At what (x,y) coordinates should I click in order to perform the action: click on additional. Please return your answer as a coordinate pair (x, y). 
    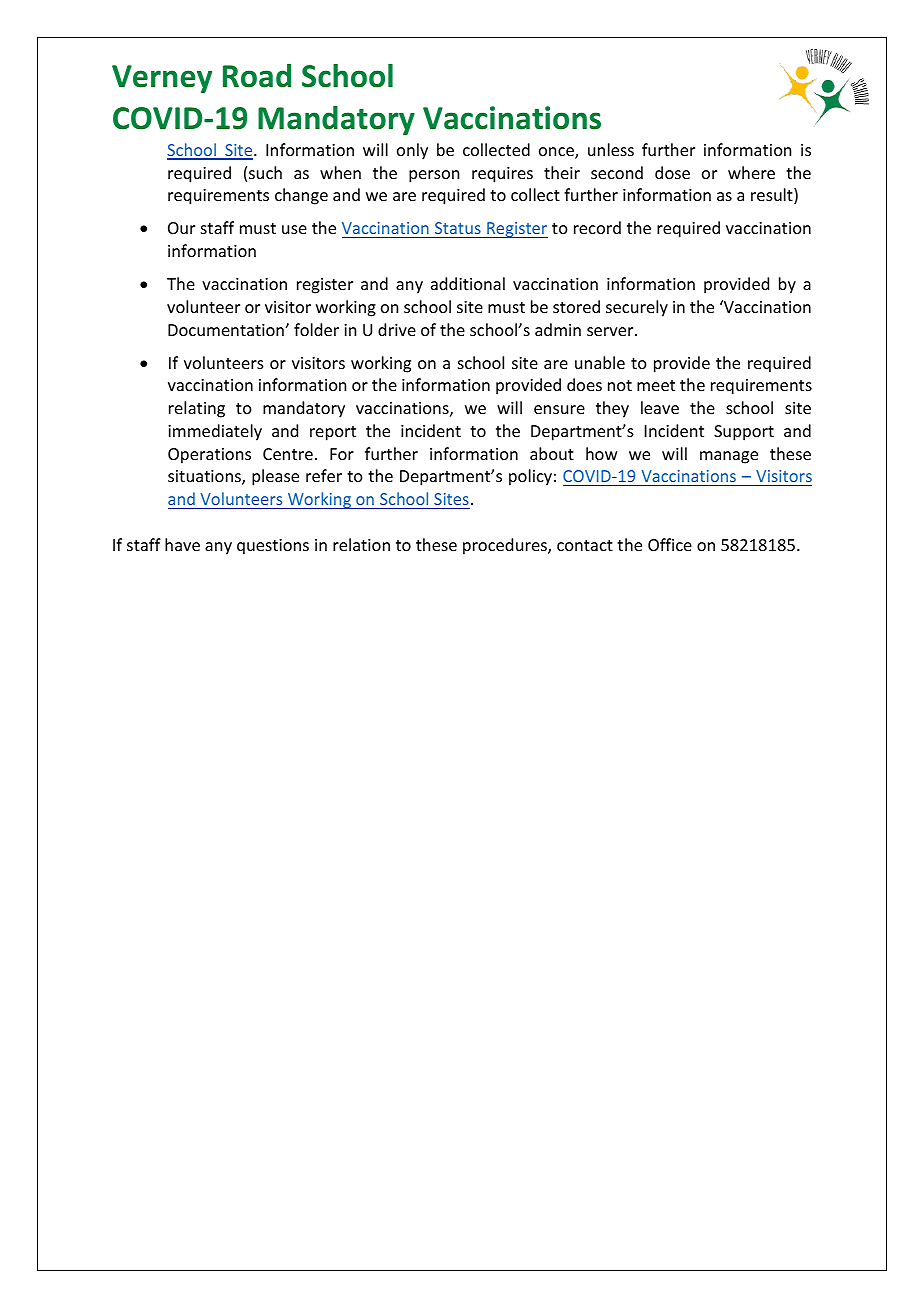
    Looking at the image, I should click on (468, 283).
